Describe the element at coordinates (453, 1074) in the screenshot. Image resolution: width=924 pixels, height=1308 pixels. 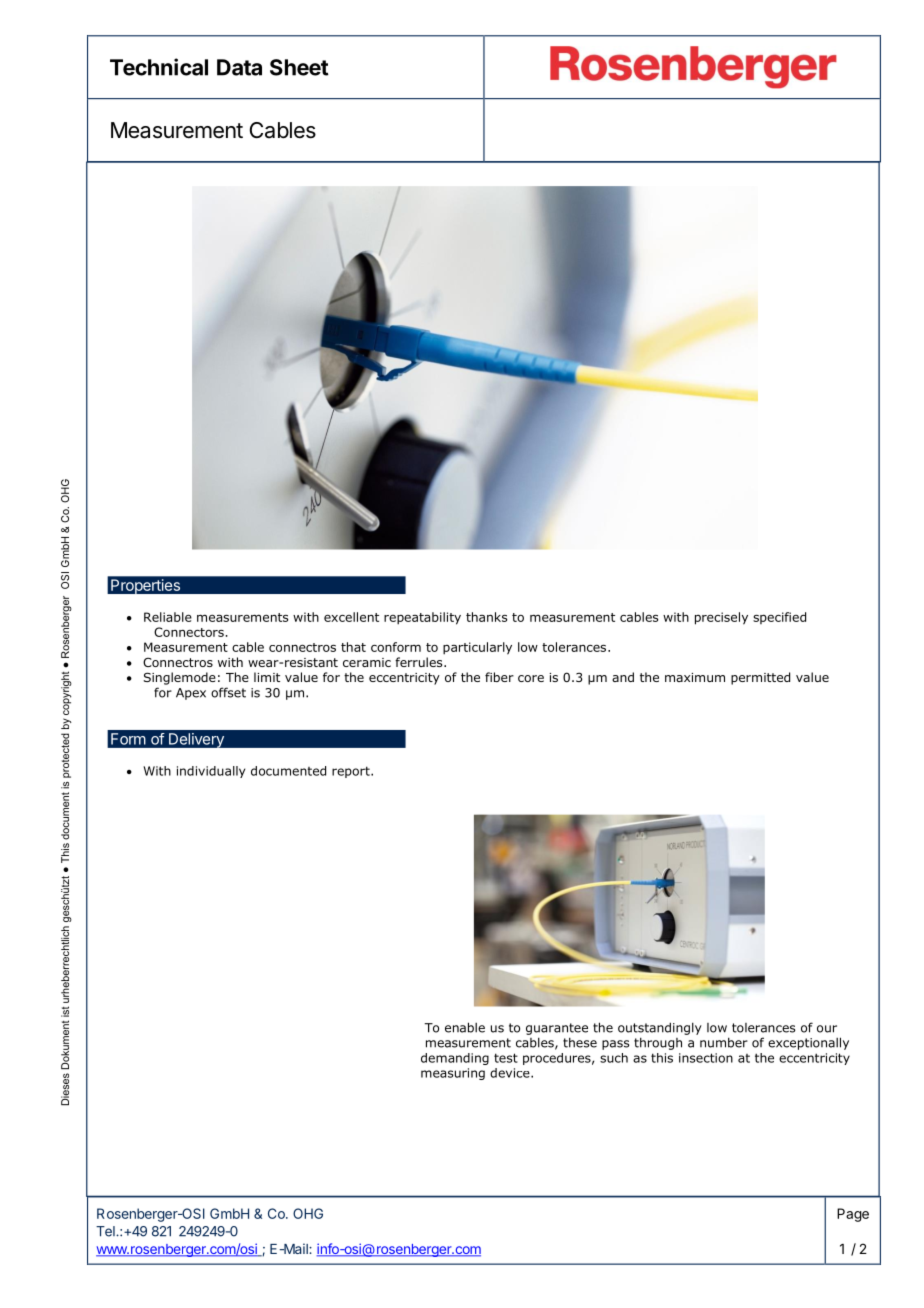
I see `measuring` at that location.
